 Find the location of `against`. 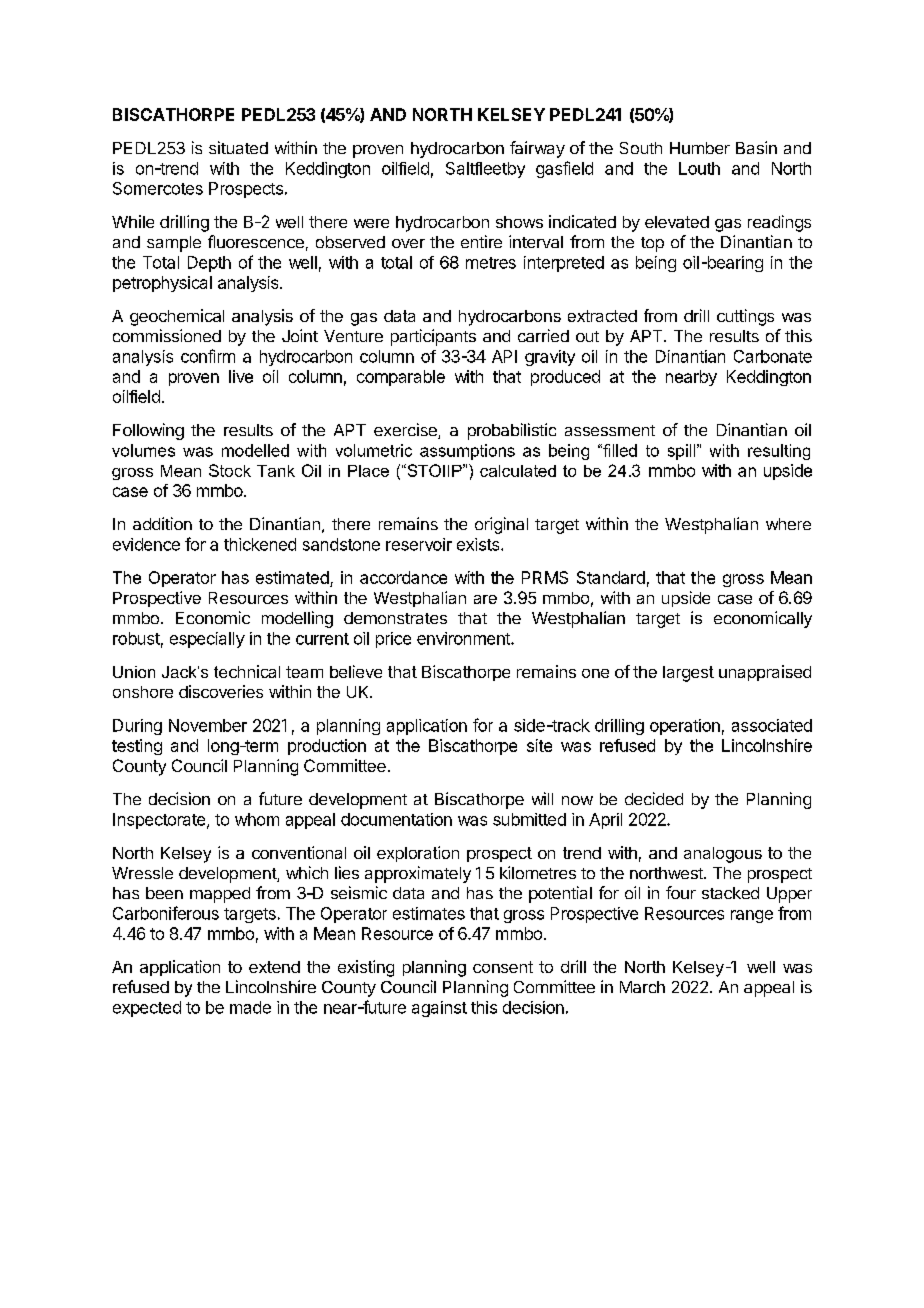

against is located at coordinates (439, 1009).
